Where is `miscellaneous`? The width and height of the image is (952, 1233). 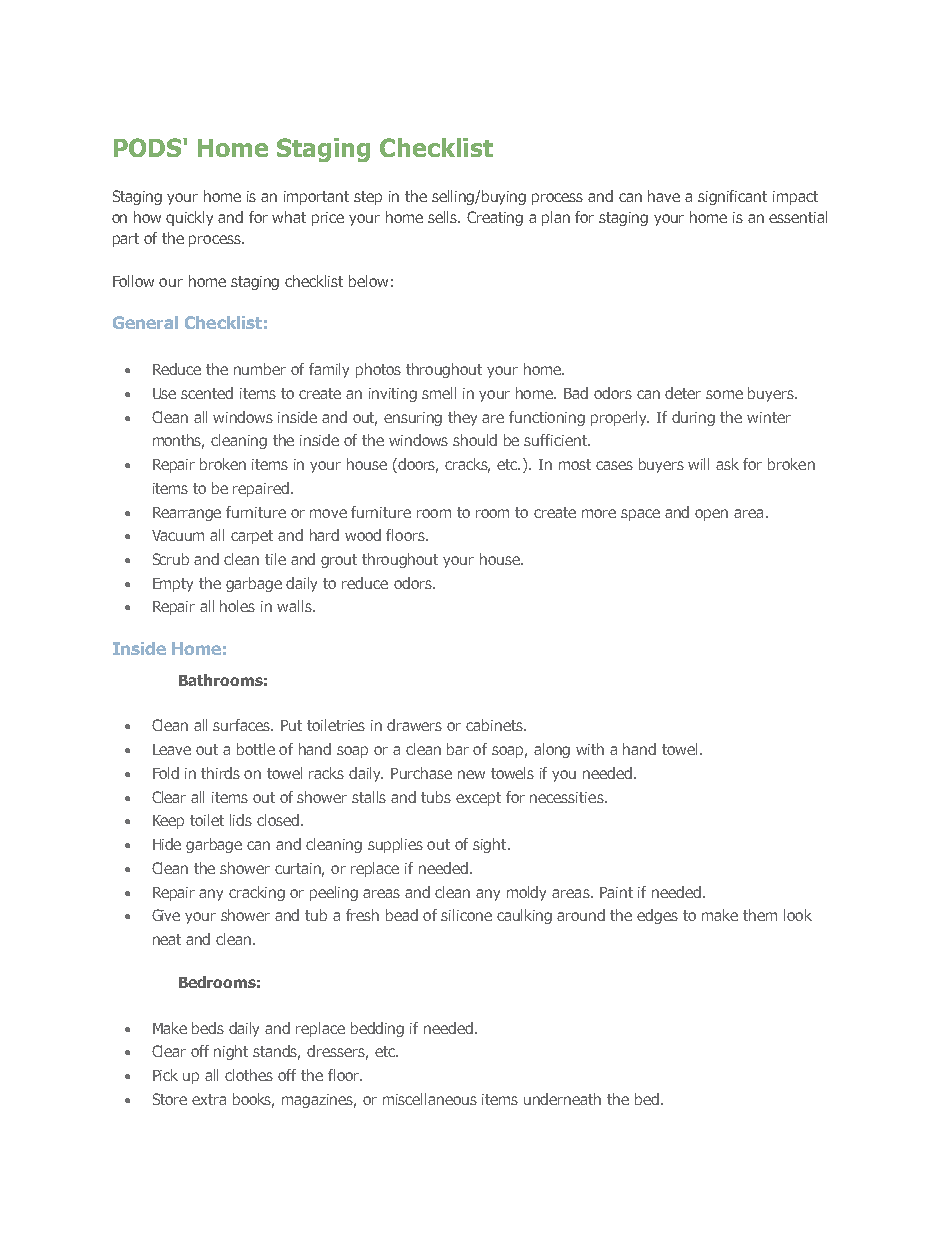 miscellaneous is located at coordinates (430, 1099).
